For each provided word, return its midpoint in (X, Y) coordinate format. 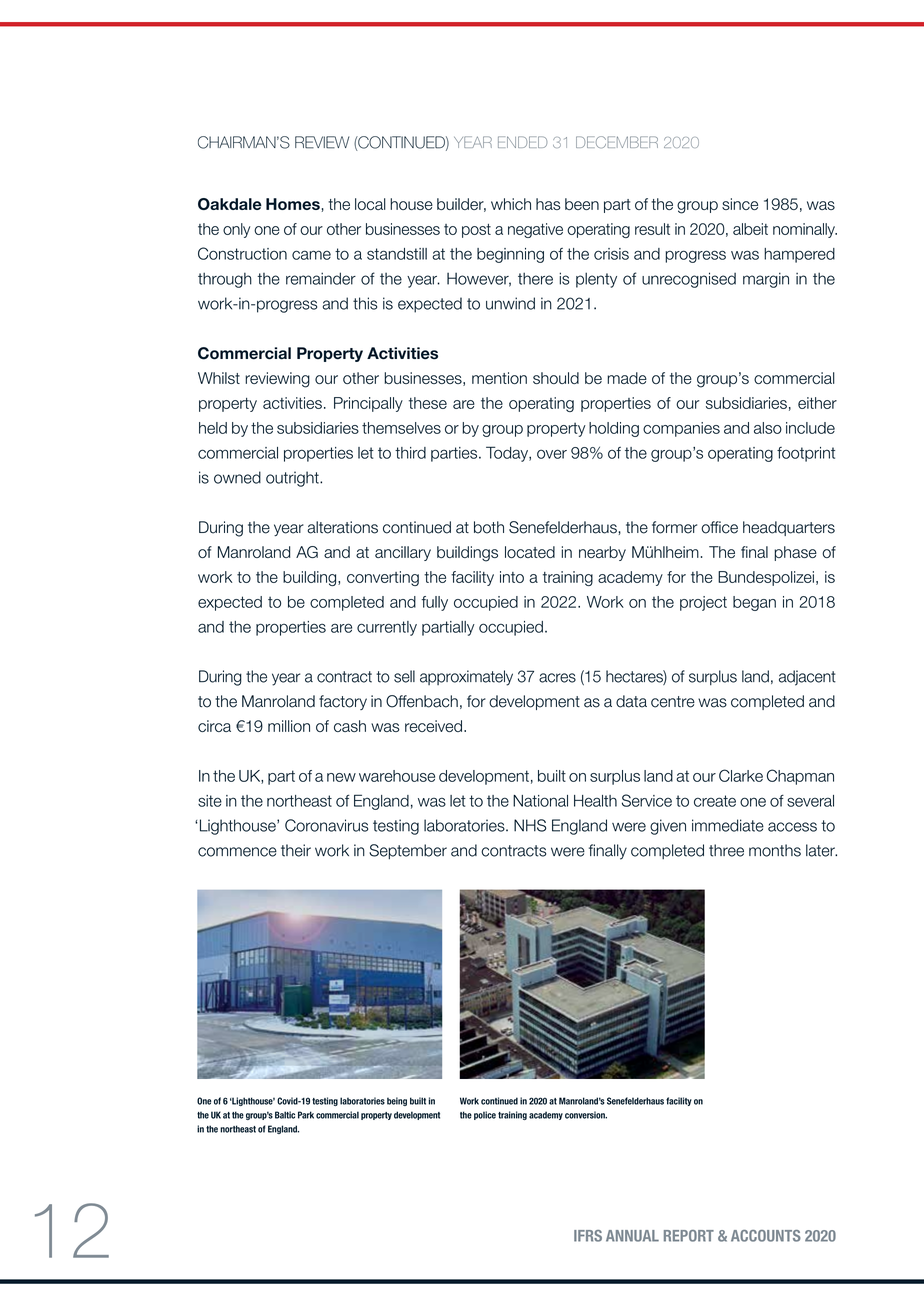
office (719, 527)
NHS (530, 825)
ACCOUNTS (766, 1236)
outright (293, 479)
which (511, 204)
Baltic (285, 1115)
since (740, 204)
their (296, 850)
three (726, 850)
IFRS (588, 1236)
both (489, 527)
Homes (293, 204)
